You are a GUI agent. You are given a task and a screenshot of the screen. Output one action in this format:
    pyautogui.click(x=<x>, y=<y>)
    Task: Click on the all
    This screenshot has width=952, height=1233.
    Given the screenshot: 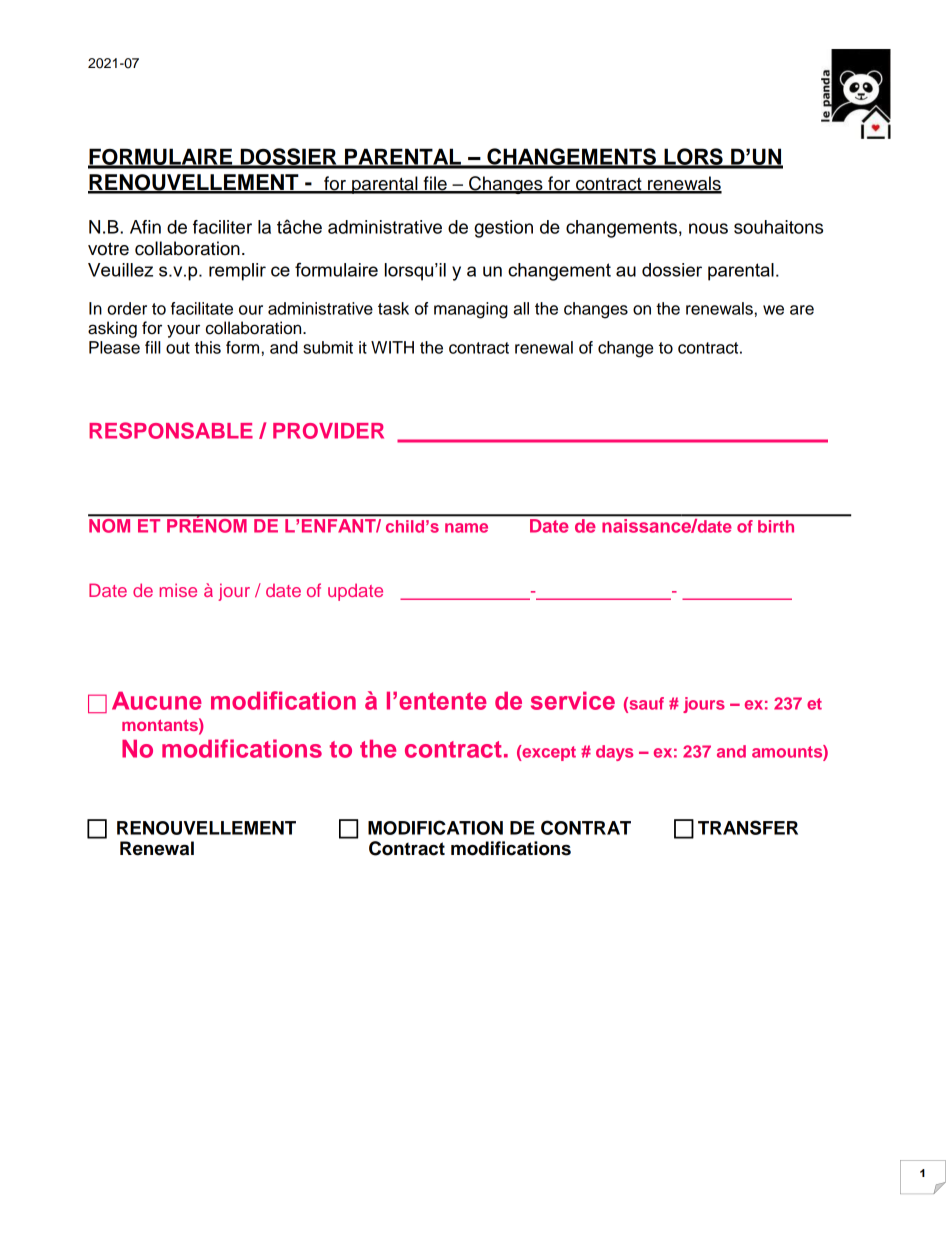 What is the action you would take?
    pyautogui.click(x=521, y=308)
